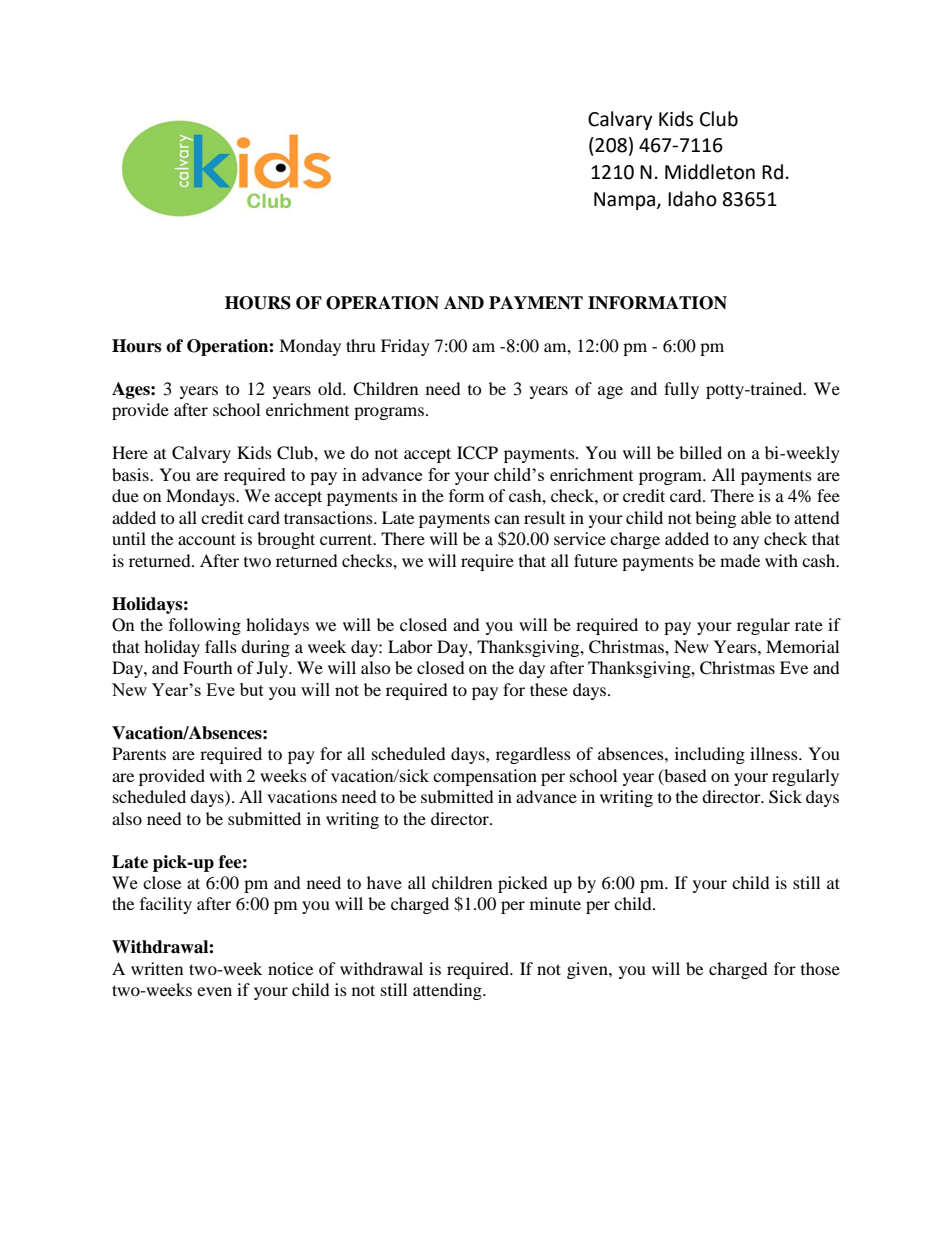  Describe the element at coordinates (710, 755) in the document. I see `including` at that location.
